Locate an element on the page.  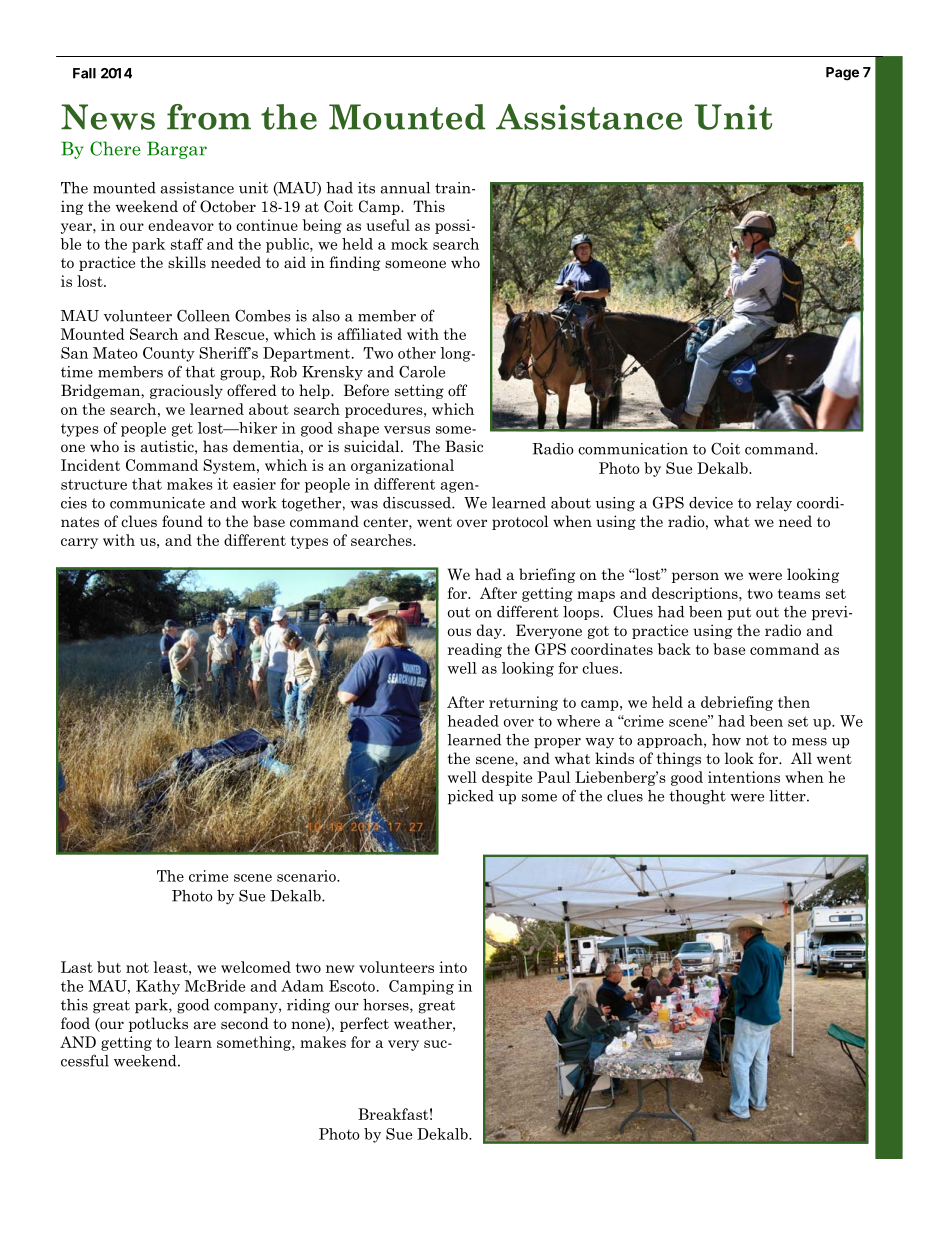
from is located at coordinates (209, 117).
